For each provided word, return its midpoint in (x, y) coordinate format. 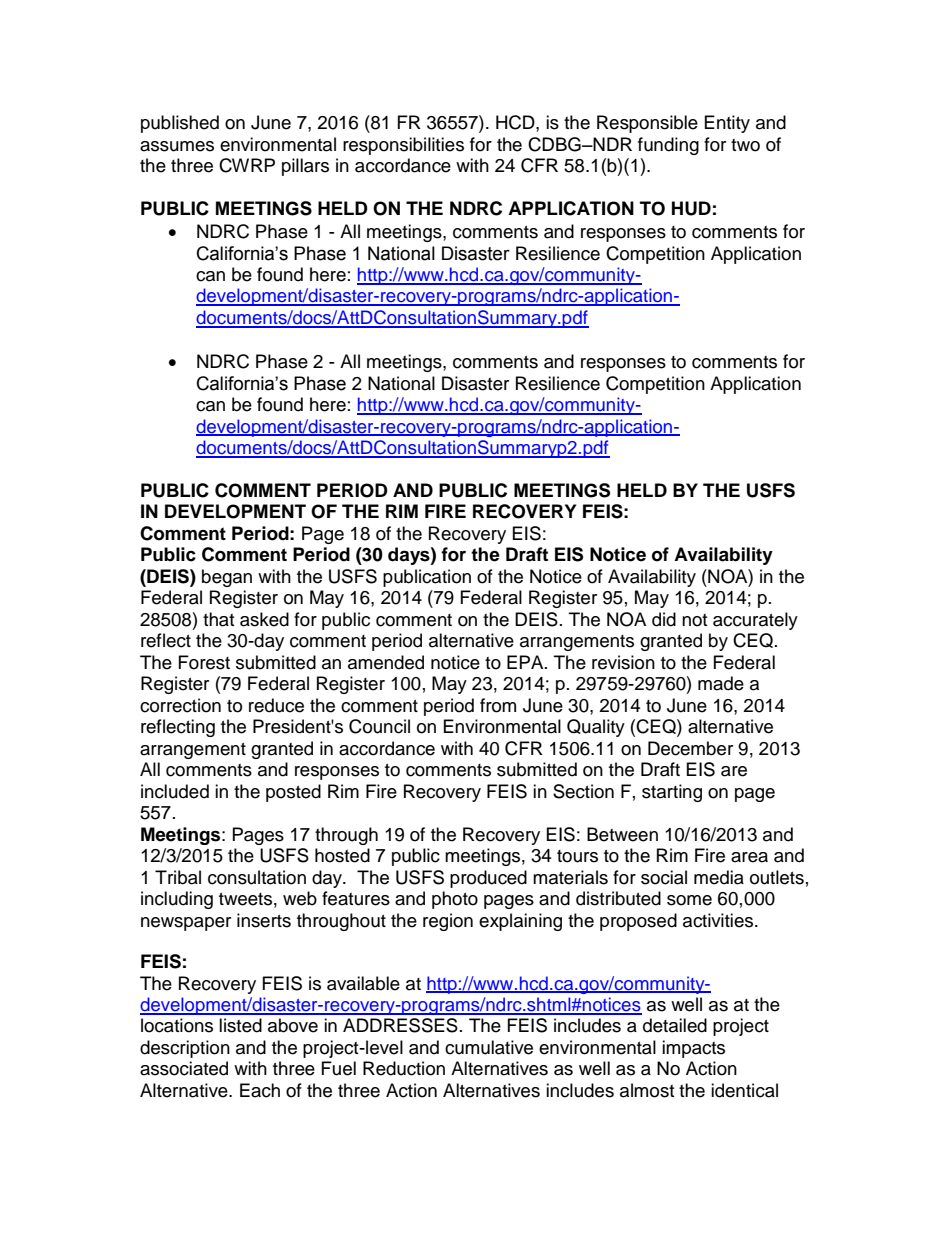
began (227, 578)
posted (293, 793)
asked (264, 619)
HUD (691, 208)
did (664, 619)
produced (488, 879)
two (745, 145)
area (749, 857)
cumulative (489, 1047)
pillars (305, 167)
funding (668, 146)
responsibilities (403, 146)
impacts (693, 1049)
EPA (526, 662)
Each (260, 1090)
